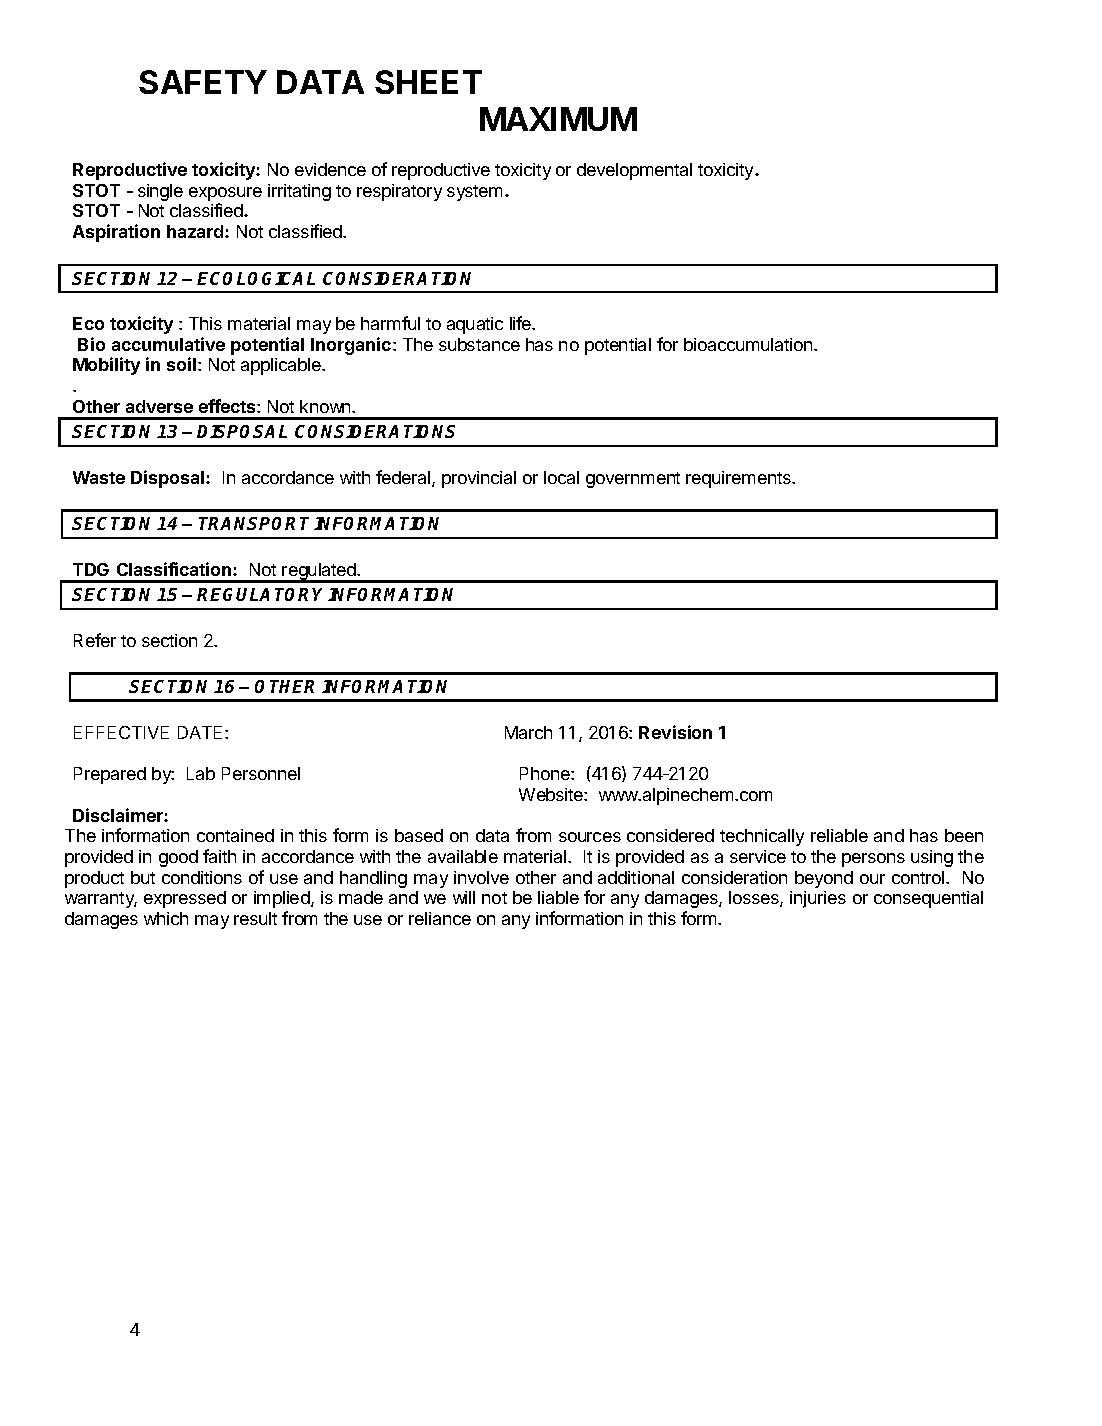 The width and height of the screenshot is (1102, 1426). Describe the element at coordinates (479, 479) in the screenshot. I see `provincial` at that location.
